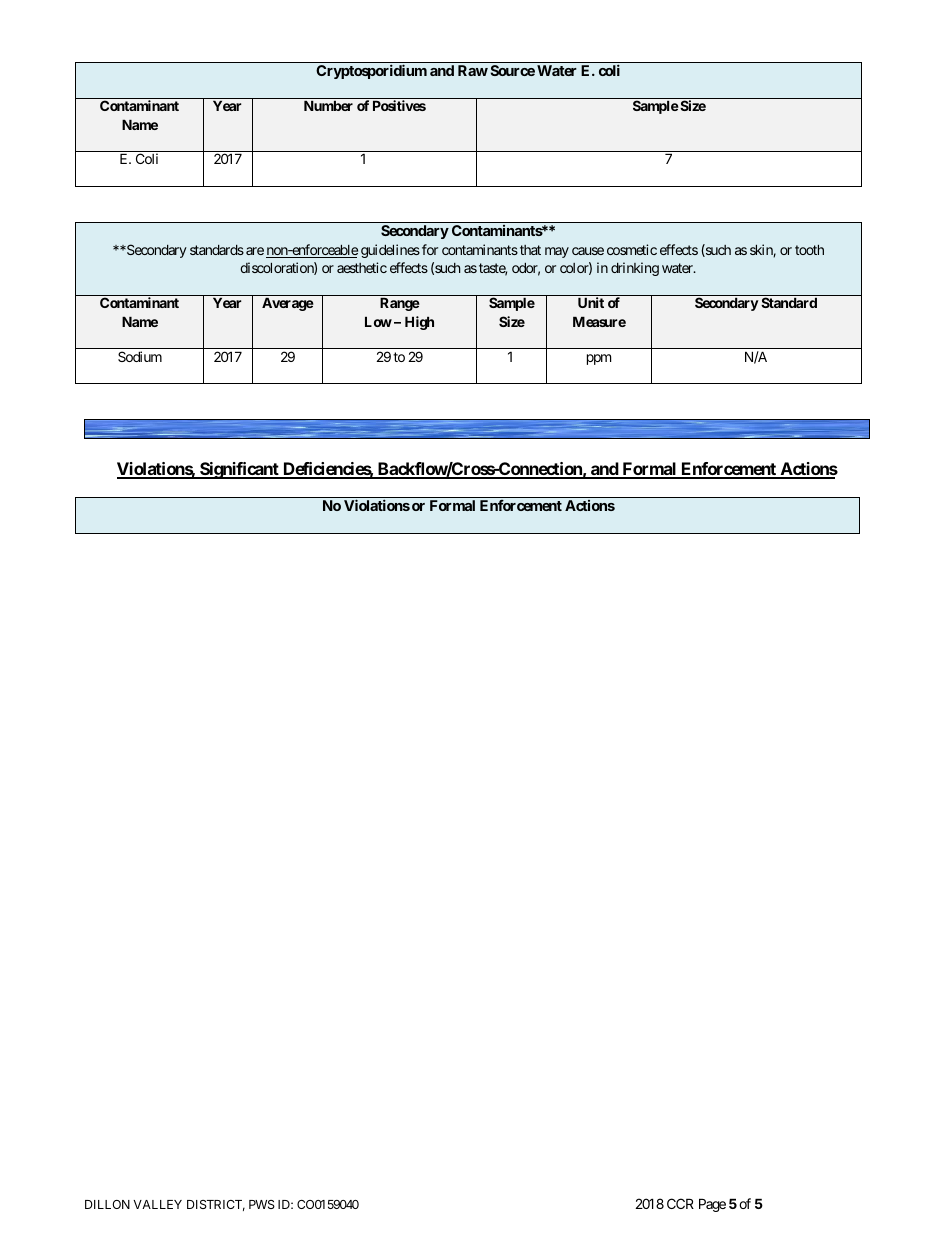 The image size is (952, 1233). What do you see at coordinates (599, 359) in the document?
I see `ppm` at bounding box center [599, 359].
